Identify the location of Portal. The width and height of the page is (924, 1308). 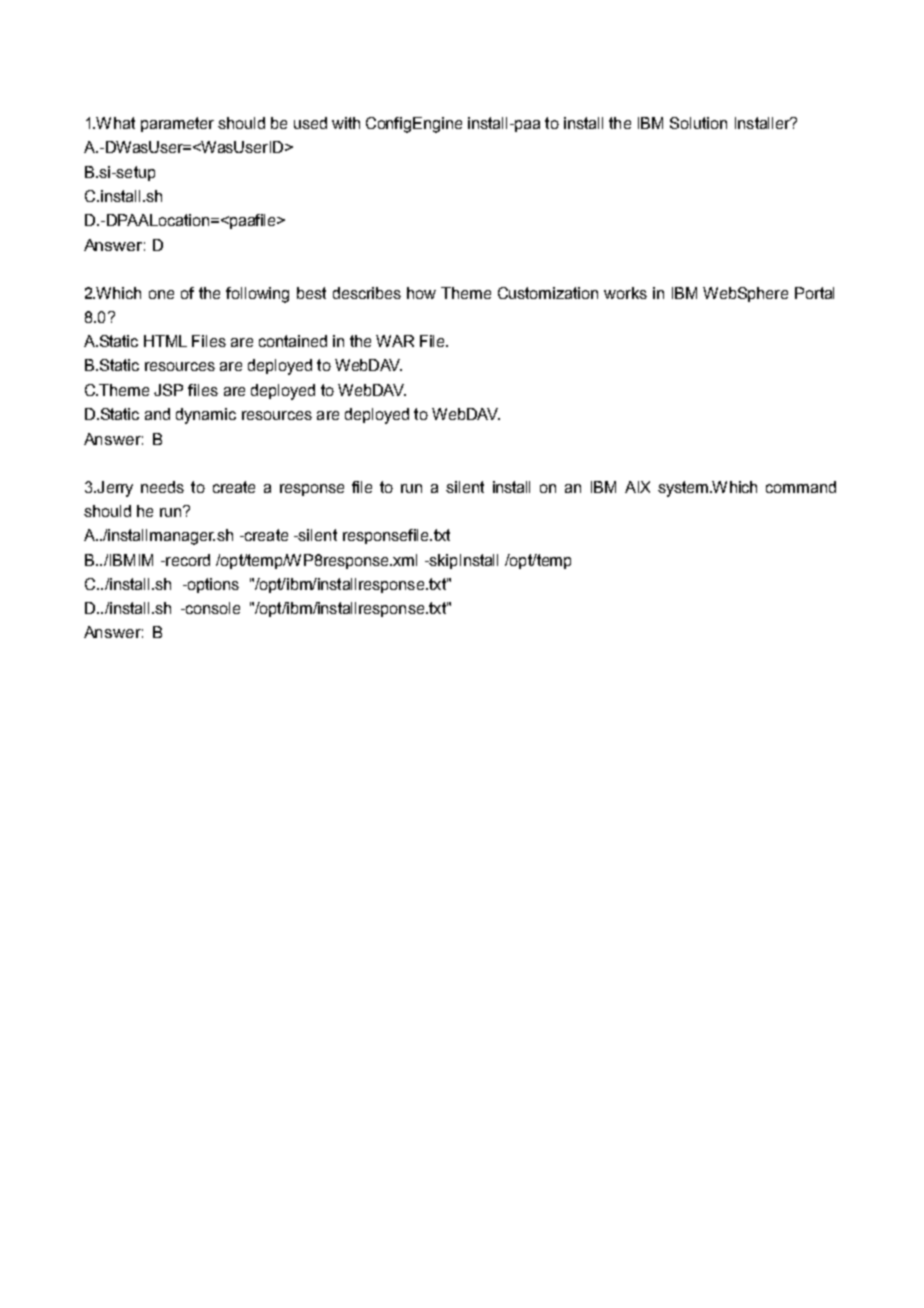
(814, 293).
